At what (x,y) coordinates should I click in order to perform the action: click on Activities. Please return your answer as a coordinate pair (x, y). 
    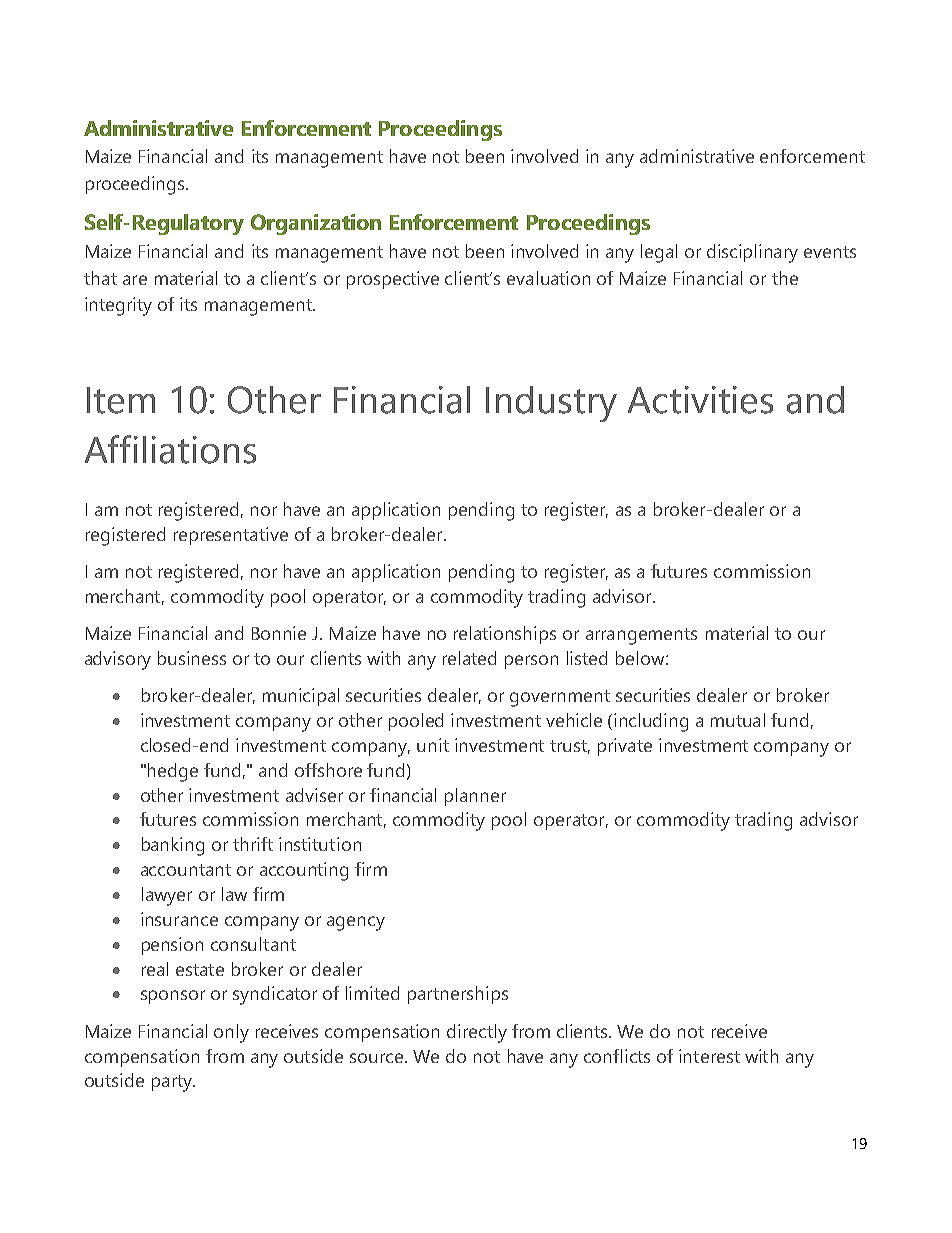
    Looking at the image, I should click on (700, 400).
